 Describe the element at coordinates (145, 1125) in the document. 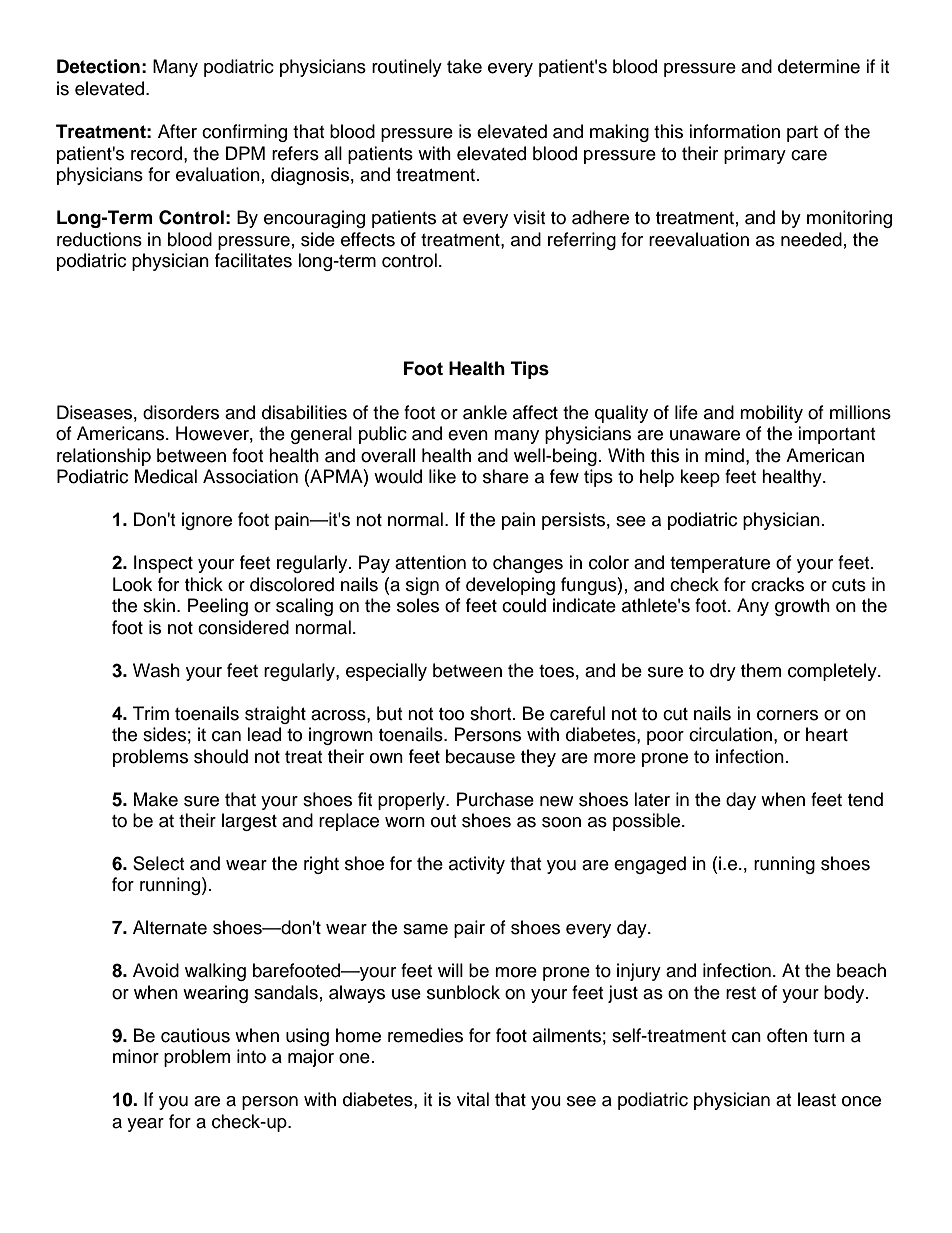

I see `year` at that location.
